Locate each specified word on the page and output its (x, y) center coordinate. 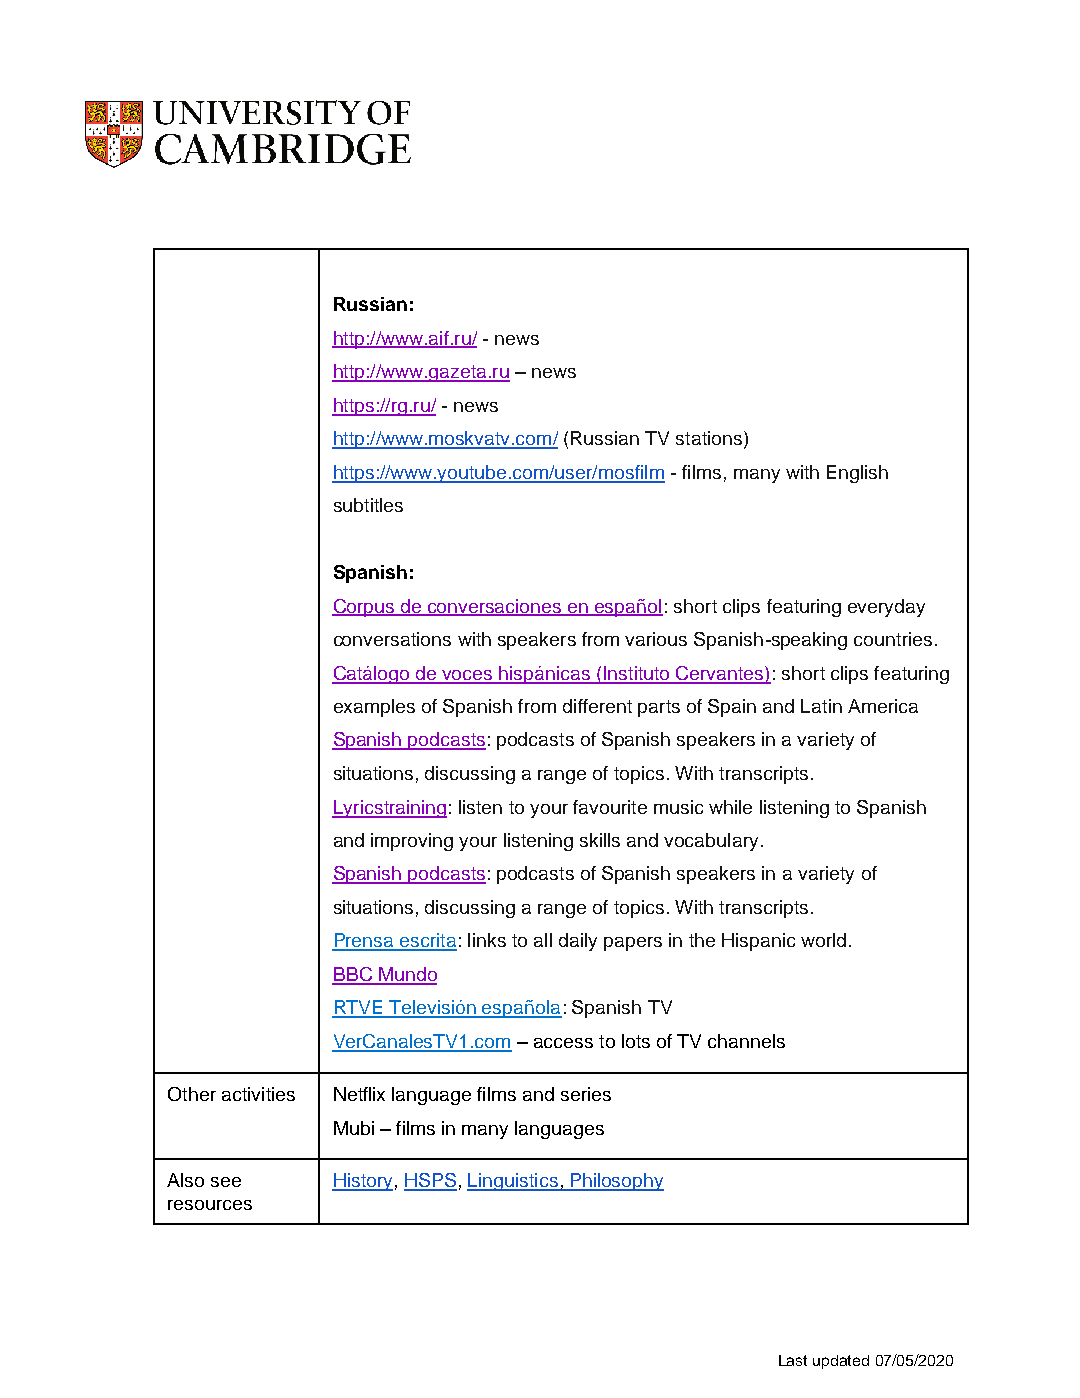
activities (258, 1094)
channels (746, 1041)
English (857, 474)
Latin (821, 706)
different (597, 706)
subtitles (368, 505)
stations (710, 439)
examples (374, 708)
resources (210, 1205)
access (563, 1043)
